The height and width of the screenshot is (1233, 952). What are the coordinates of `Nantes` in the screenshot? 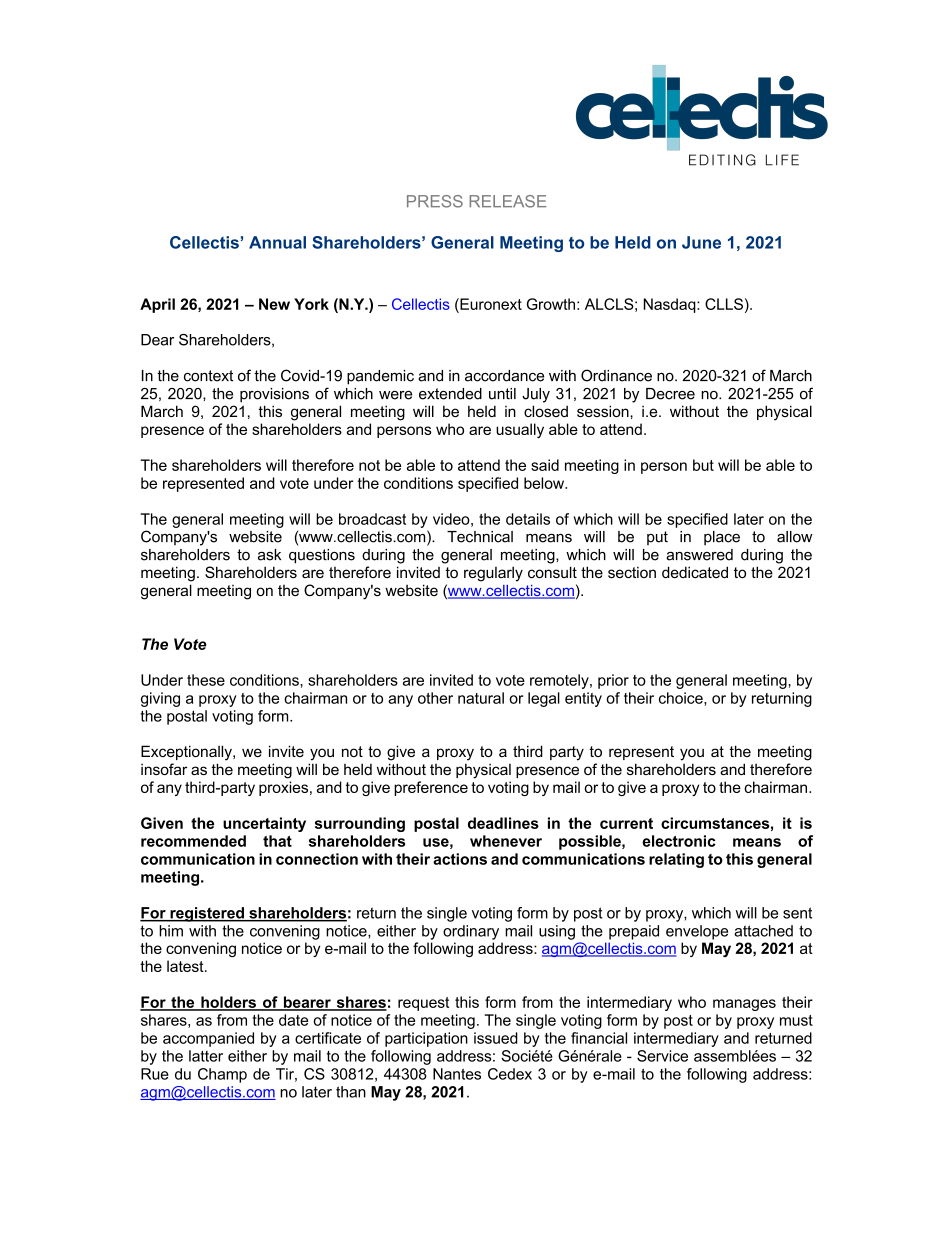 It's located at (457, 1074).
